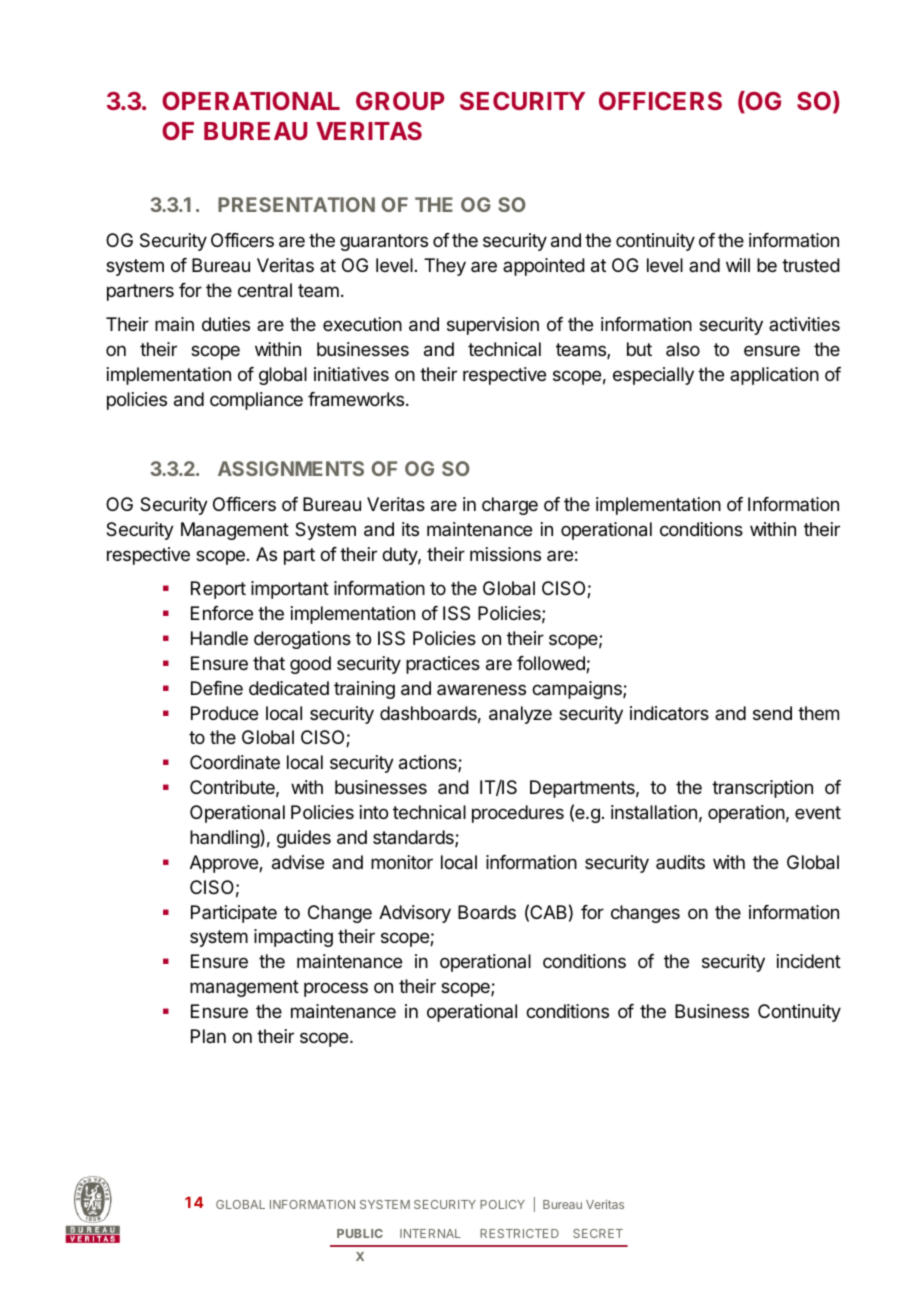 This screenshot has height=1308, width=924. Describe the element at coordinates (502, 1204) in the screenshot. I see `POLICY` at that location.
